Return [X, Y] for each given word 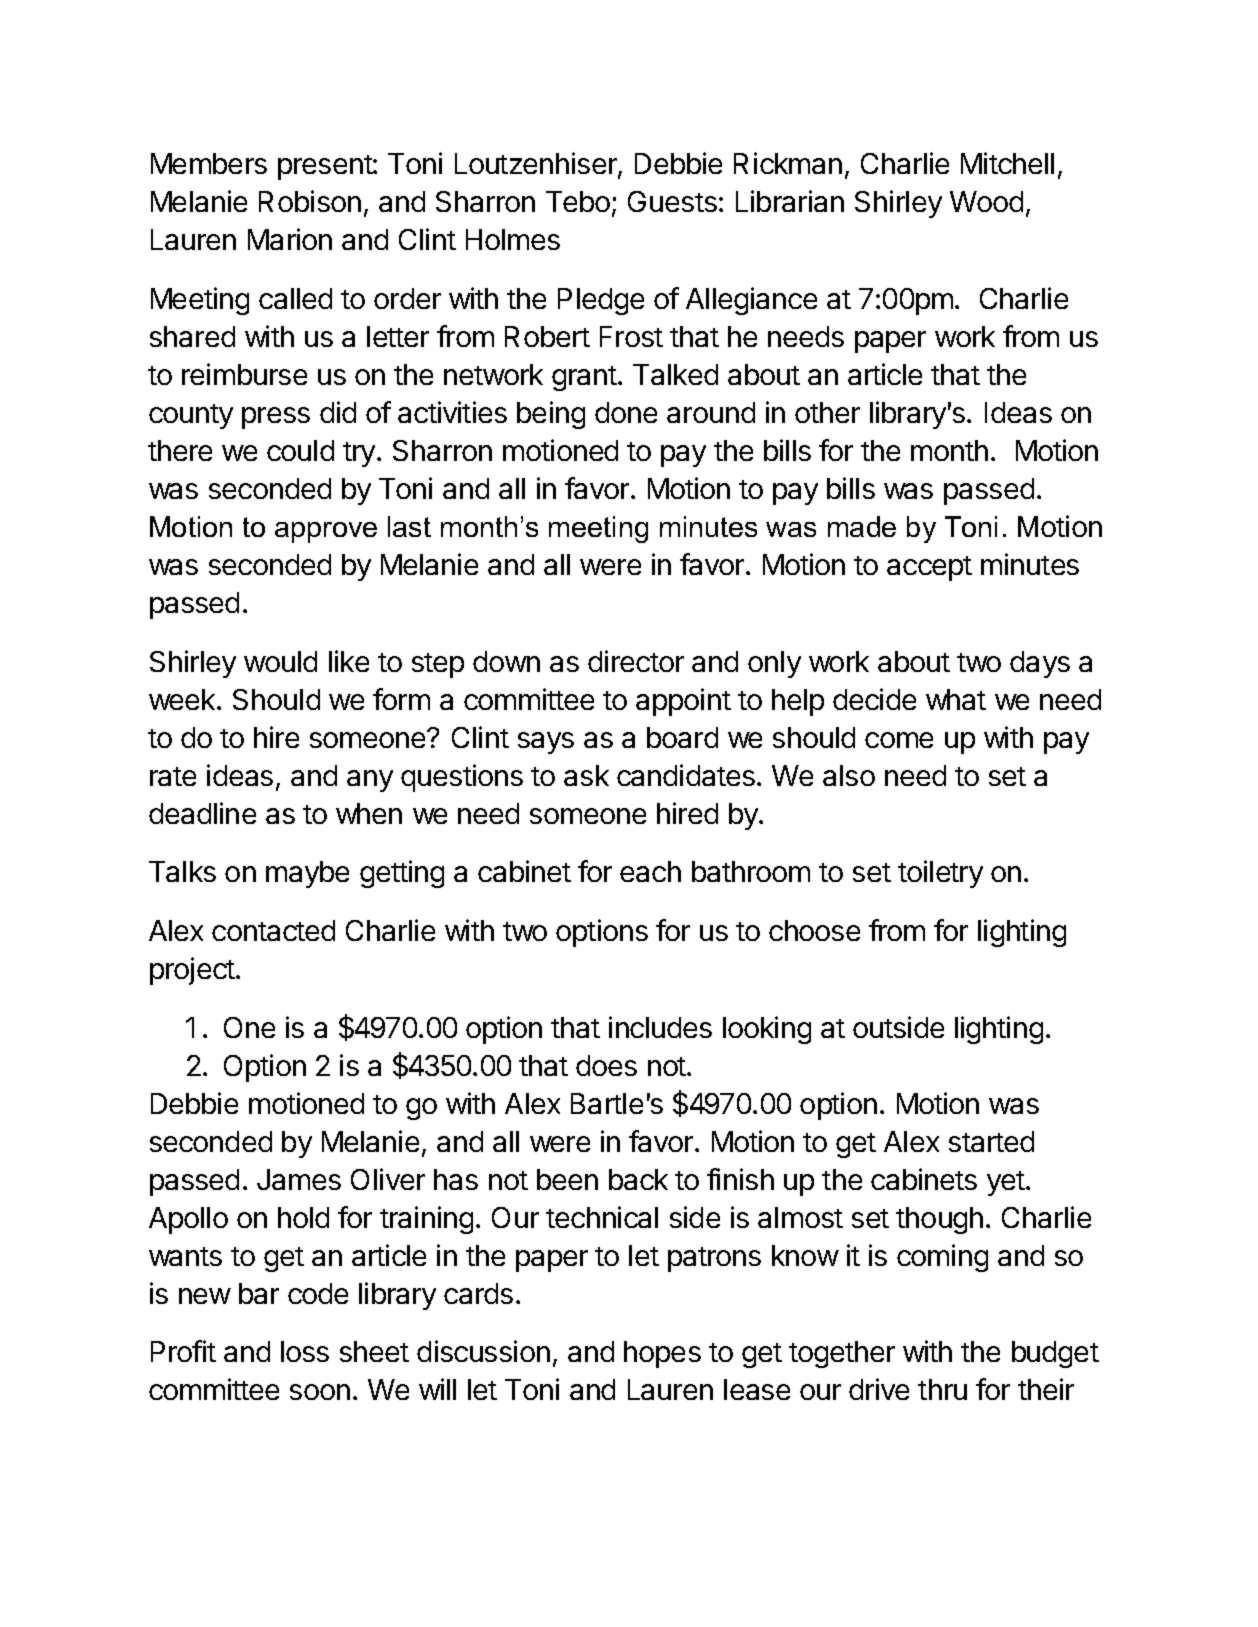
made [862, 526]
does [606, 1065]
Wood [986, 201]
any [370, 781]
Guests [672, 201]
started [991, 1141]
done [626, 412]
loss [305, 1351]
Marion [290, 239]
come [899, 740]
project [192, 971]
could [300, 450]
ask [586, 775]
